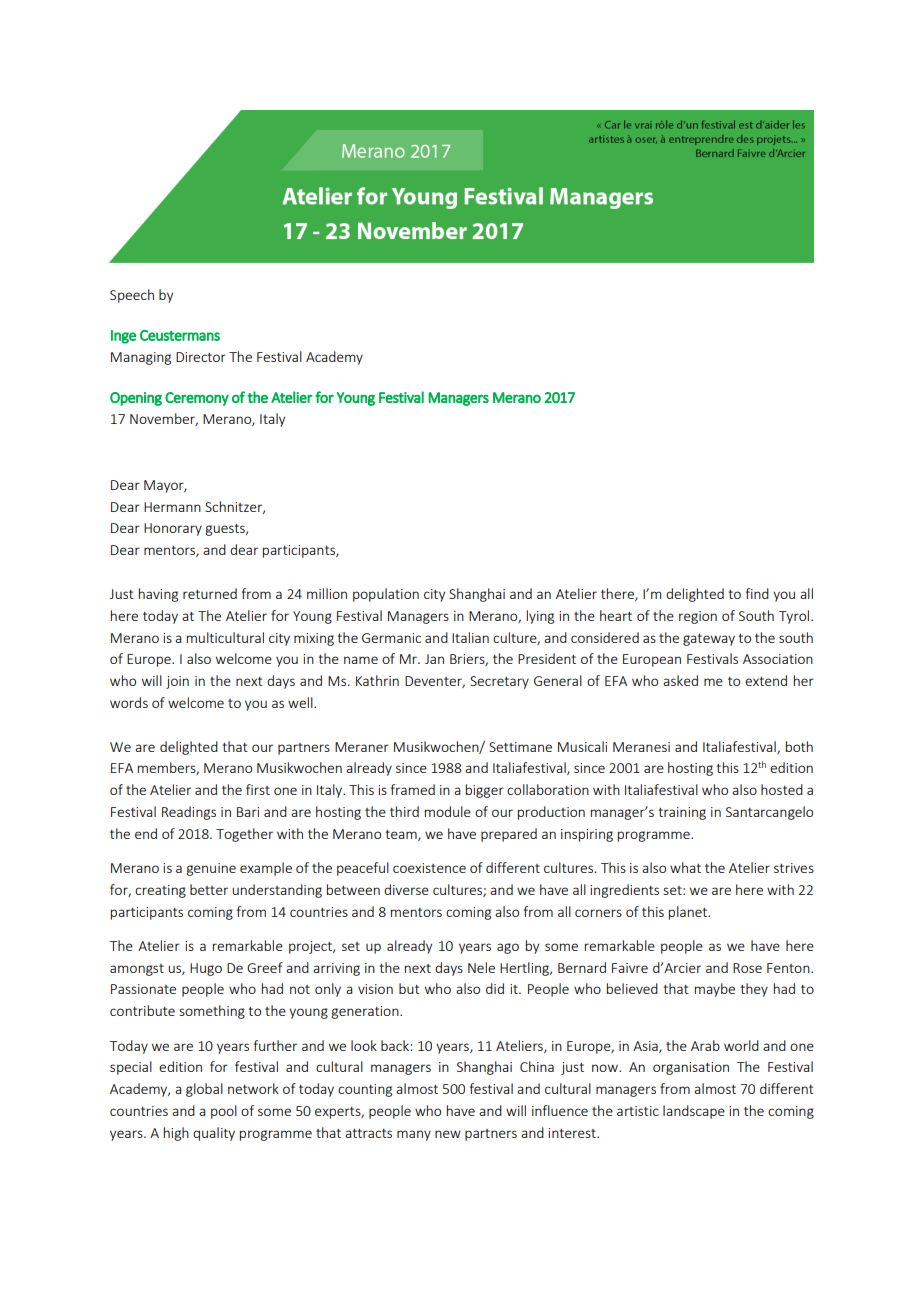  I want to click on Ceremony, so click(197, 399).
